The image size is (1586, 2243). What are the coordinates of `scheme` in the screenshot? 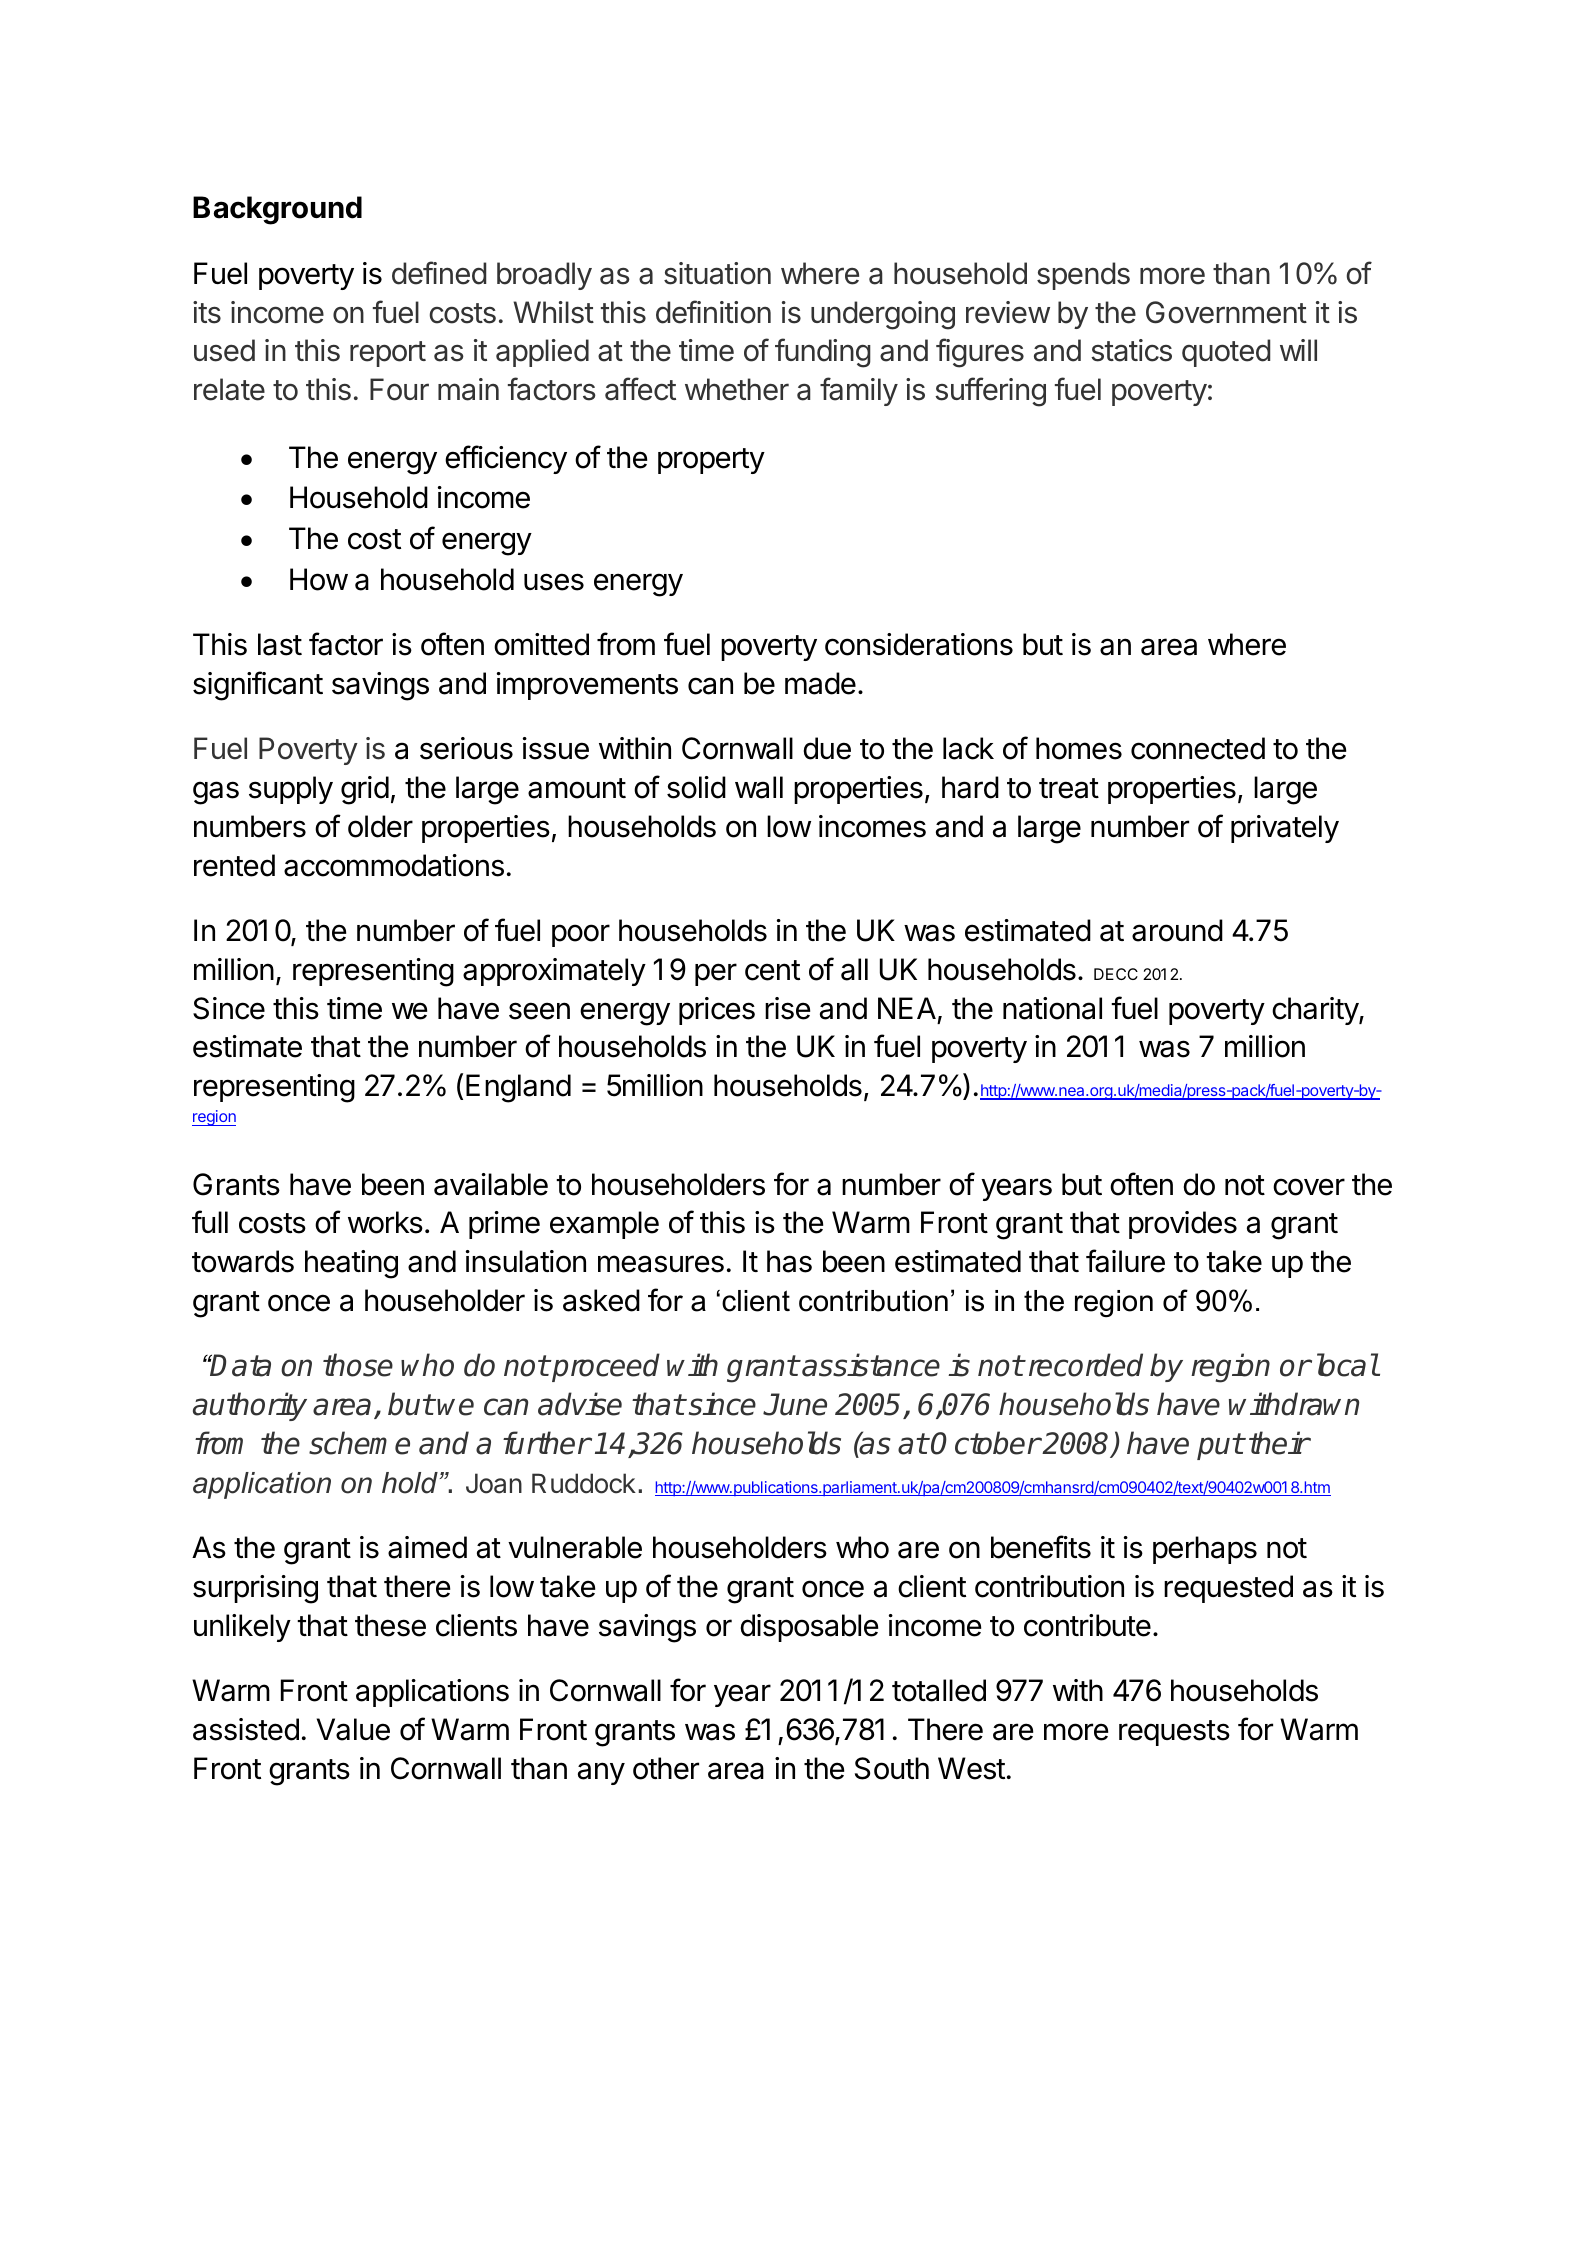 It's located at (359, 1443).
